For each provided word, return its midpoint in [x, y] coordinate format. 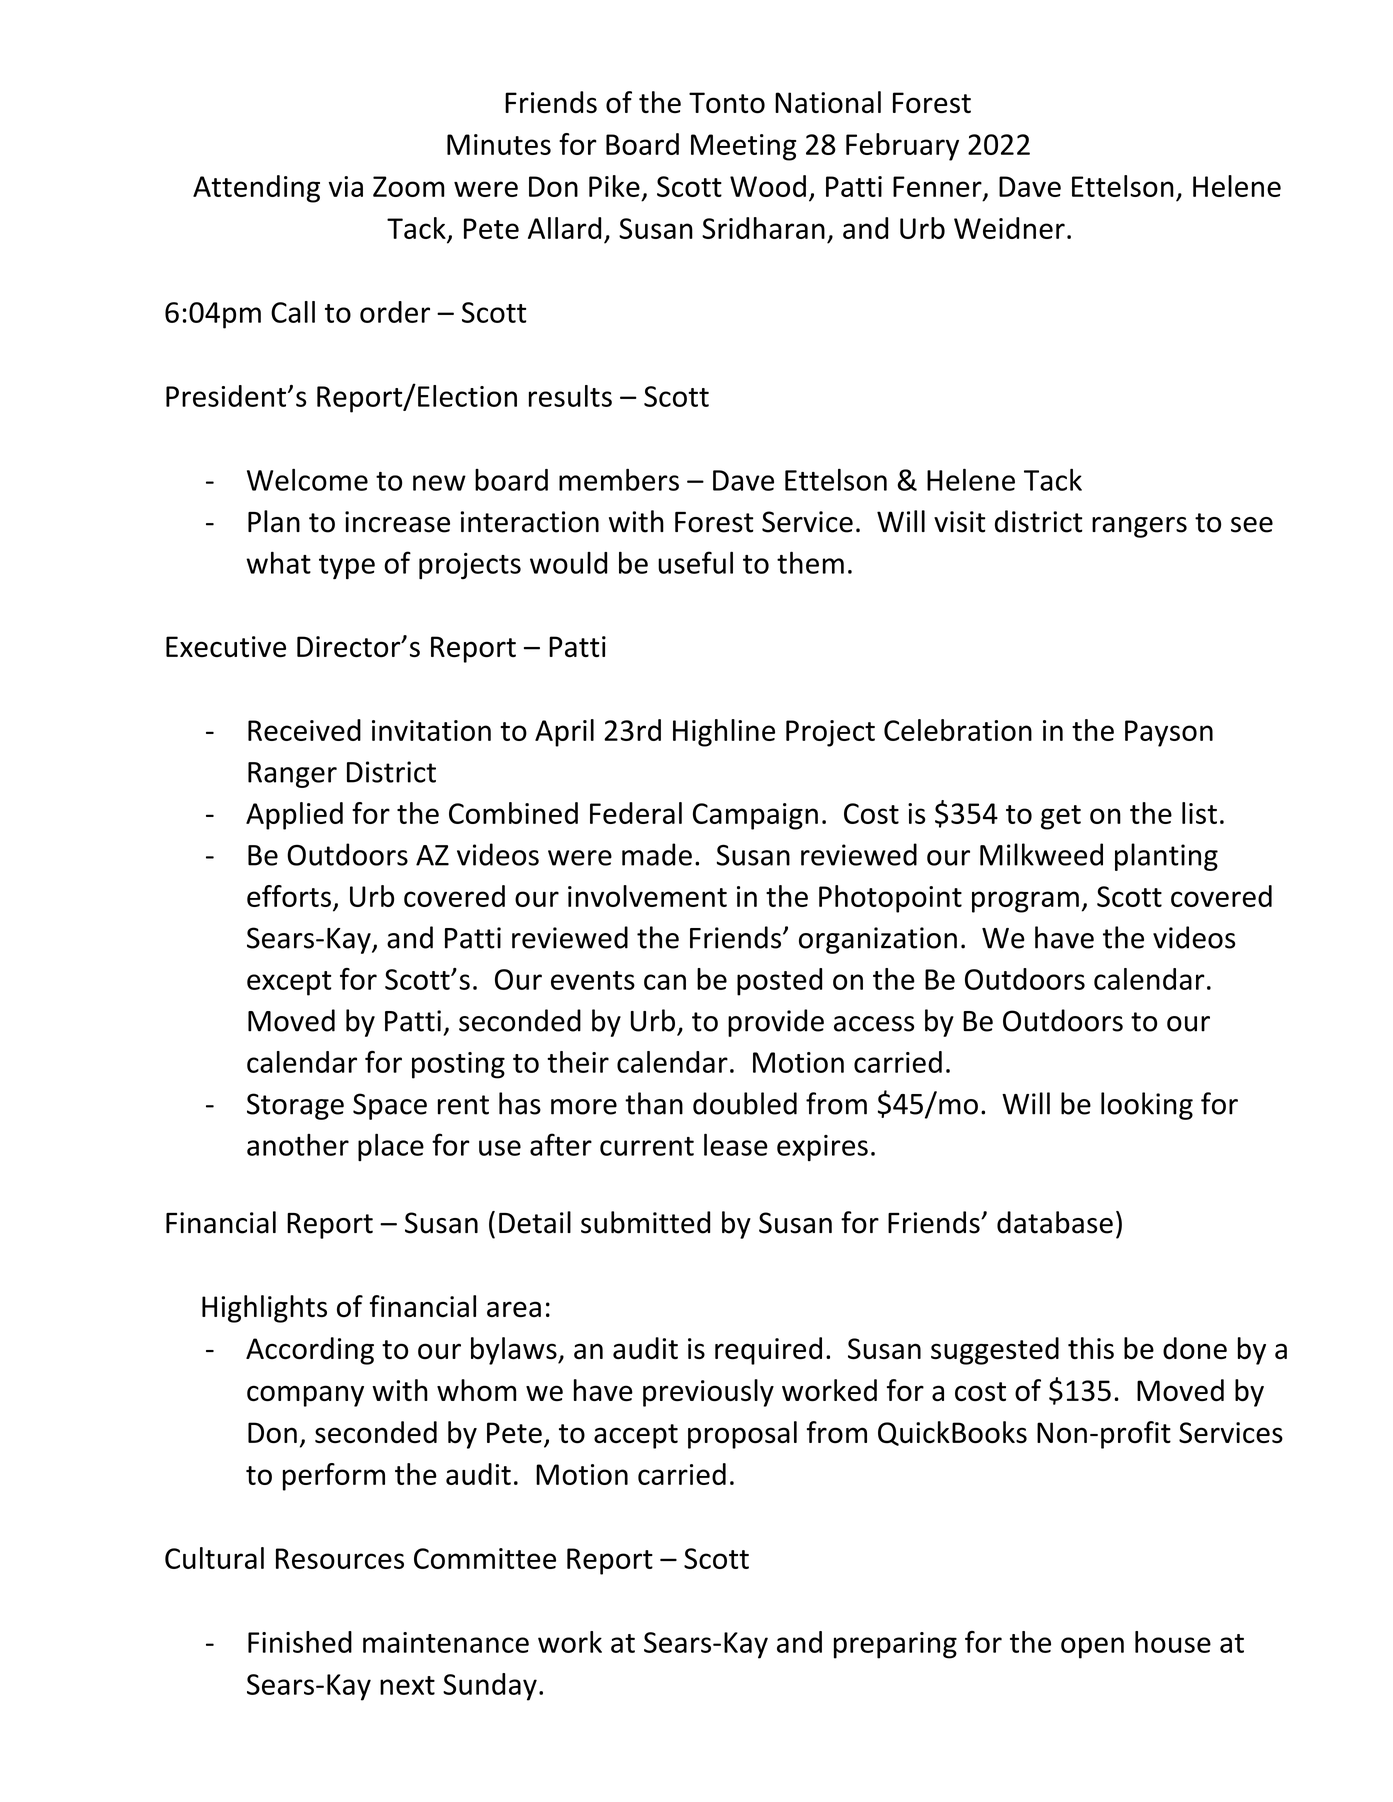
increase [397, 522]
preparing [895, 1645]
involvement [647, 896]
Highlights [264, 1309]
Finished [300, 1642]
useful [695, 562]
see [1252, 525]
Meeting [743, 147]
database [1055, 1222]
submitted [645, 1222]
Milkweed [1041, 854]
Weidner [1009, 228]
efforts [289, 896]
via [346, 186]
